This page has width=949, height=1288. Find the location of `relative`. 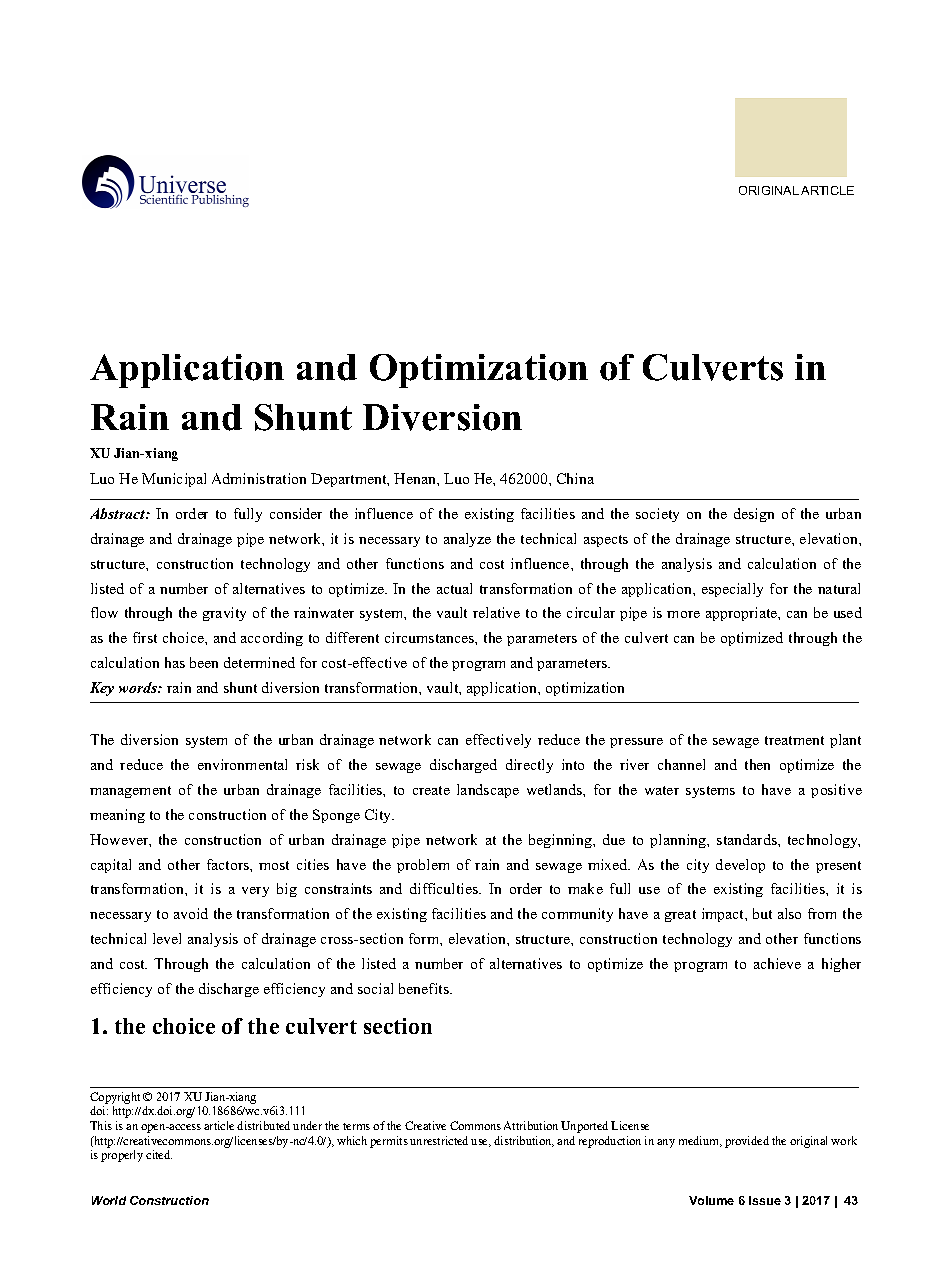

relative is located at coordinates (496, 612).
